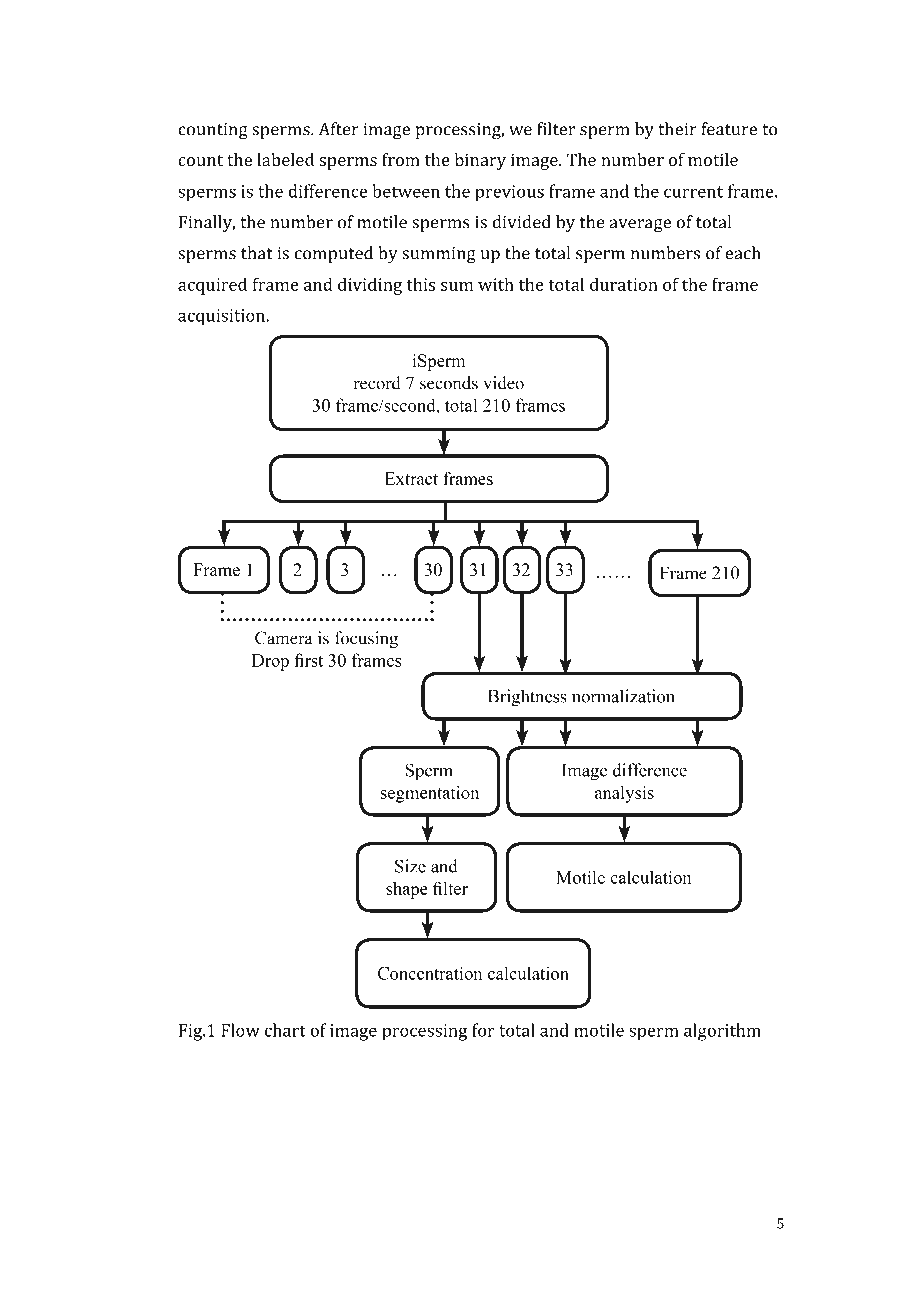  Describe the element at coordinates (480, 161) in the screenshot. I see `binary` at that location.
